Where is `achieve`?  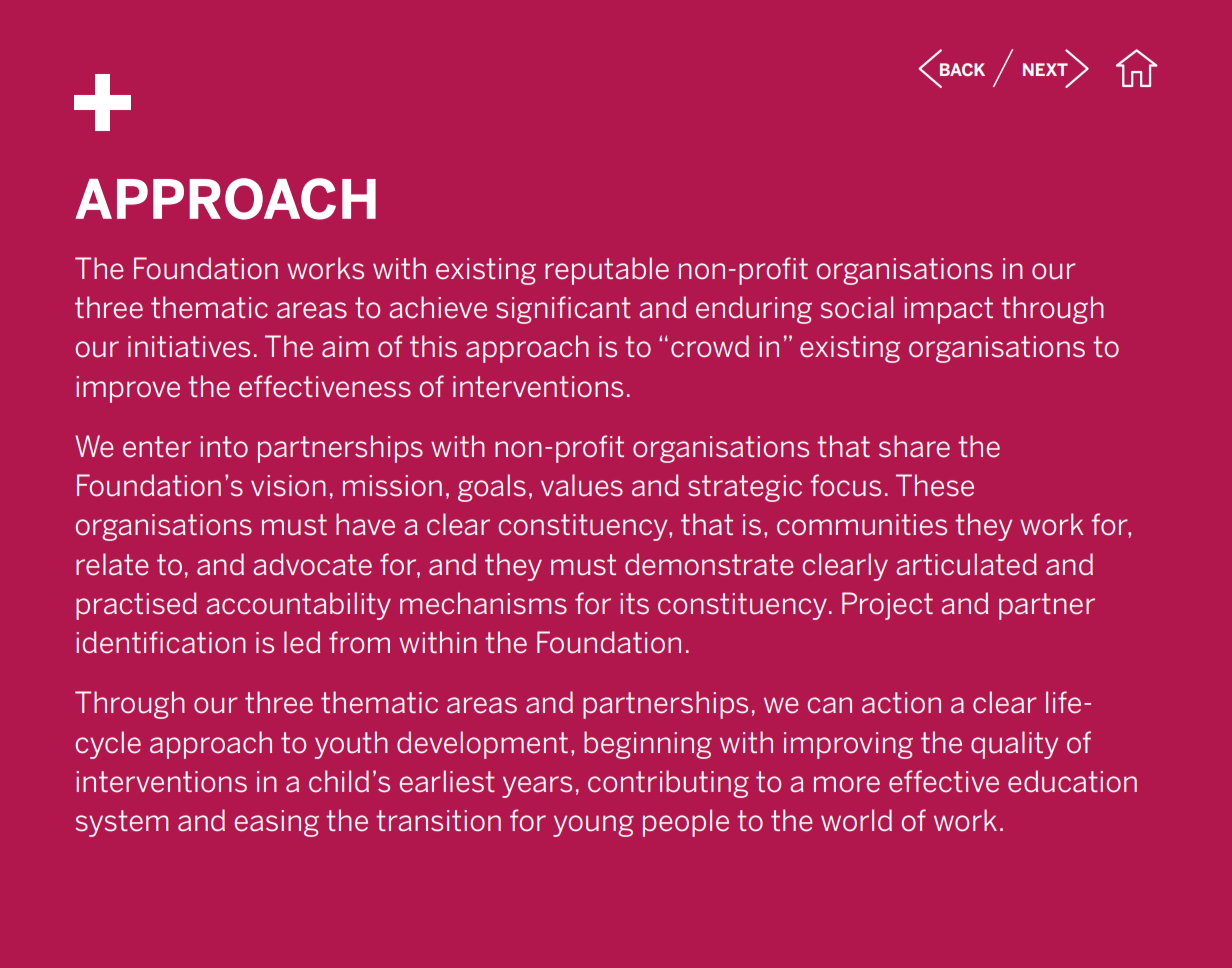
achieve is located at coordinates (438, 307).
